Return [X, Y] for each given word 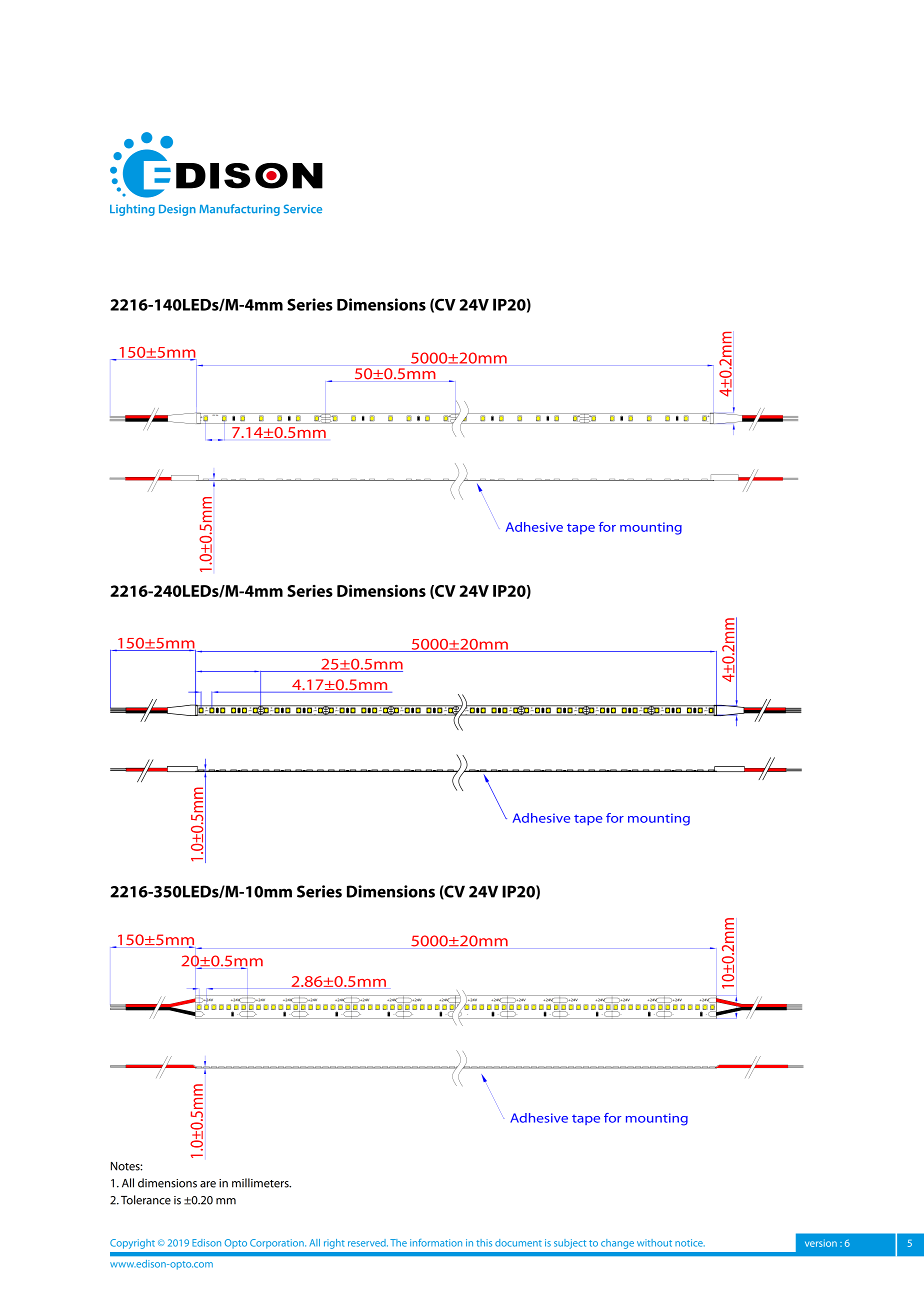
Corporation [278, 1244]
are [208, 1184]
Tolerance [146, 1200]
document [518, 1243]
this [484, 1243]
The [398, 1243]
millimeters [261, 1183]
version [821, 1243]
